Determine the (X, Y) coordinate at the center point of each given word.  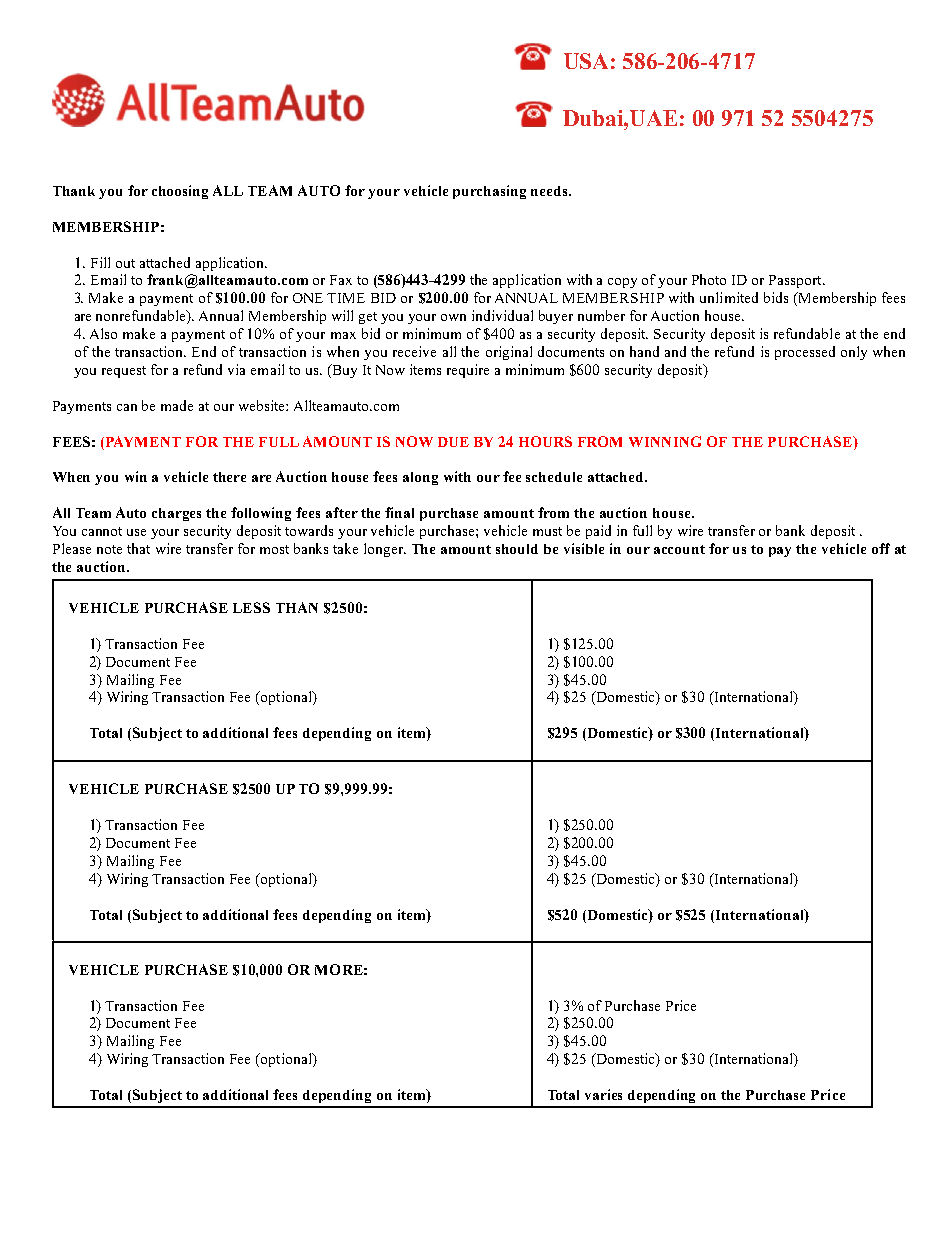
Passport (796, 281)
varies (603, 1094)
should (517, 549)
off (881, 548)
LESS (251, 607)
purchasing (489, 192)
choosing (180, 192)
